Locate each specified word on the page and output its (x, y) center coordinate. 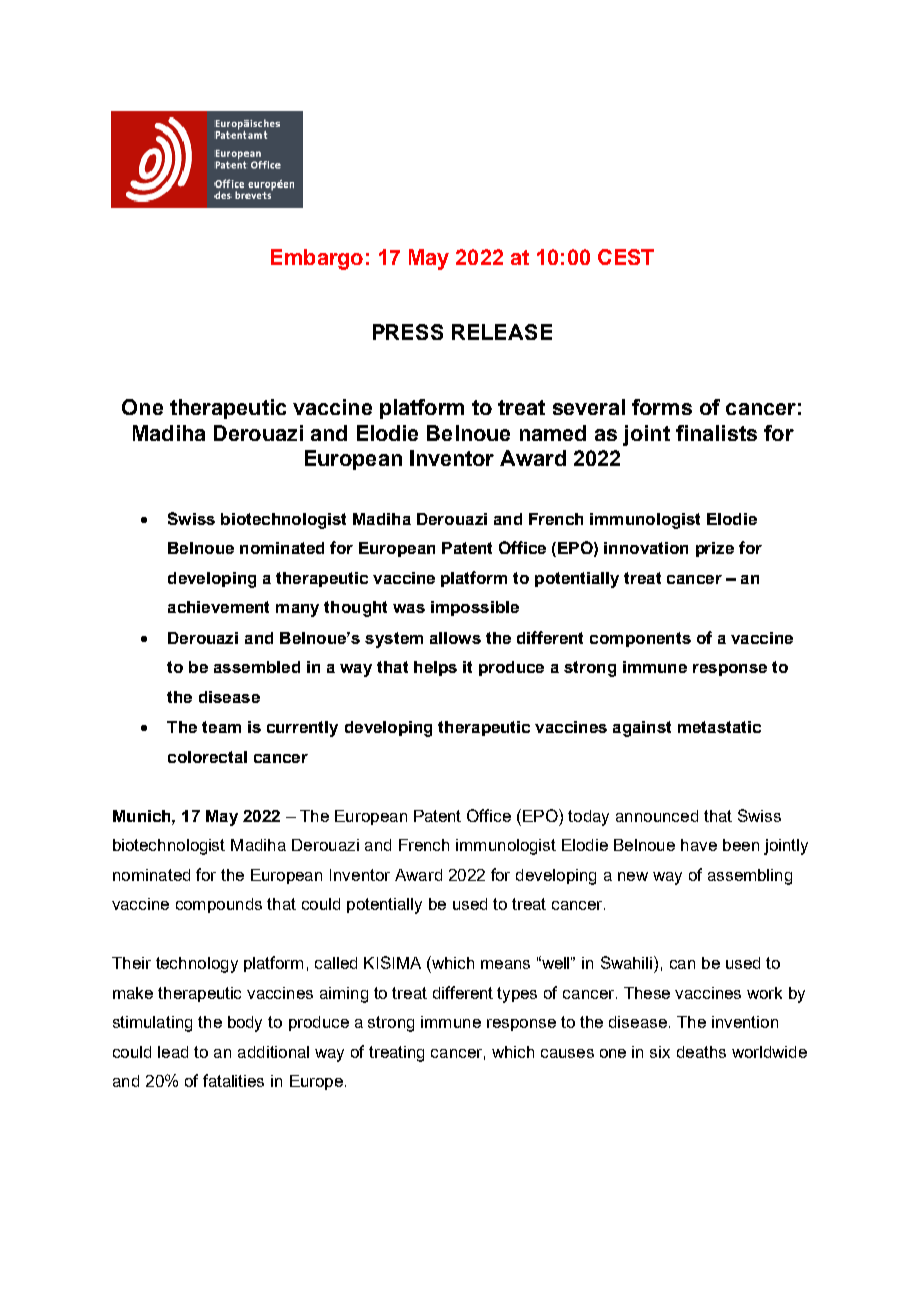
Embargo (317, 259)
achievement (218, 607)
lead (173, 1052)
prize (715, 549)
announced (657, 816)
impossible (475, 608)
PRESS (408, 332)
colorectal (207, 757)
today (588, 818)
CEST (626, 257)
